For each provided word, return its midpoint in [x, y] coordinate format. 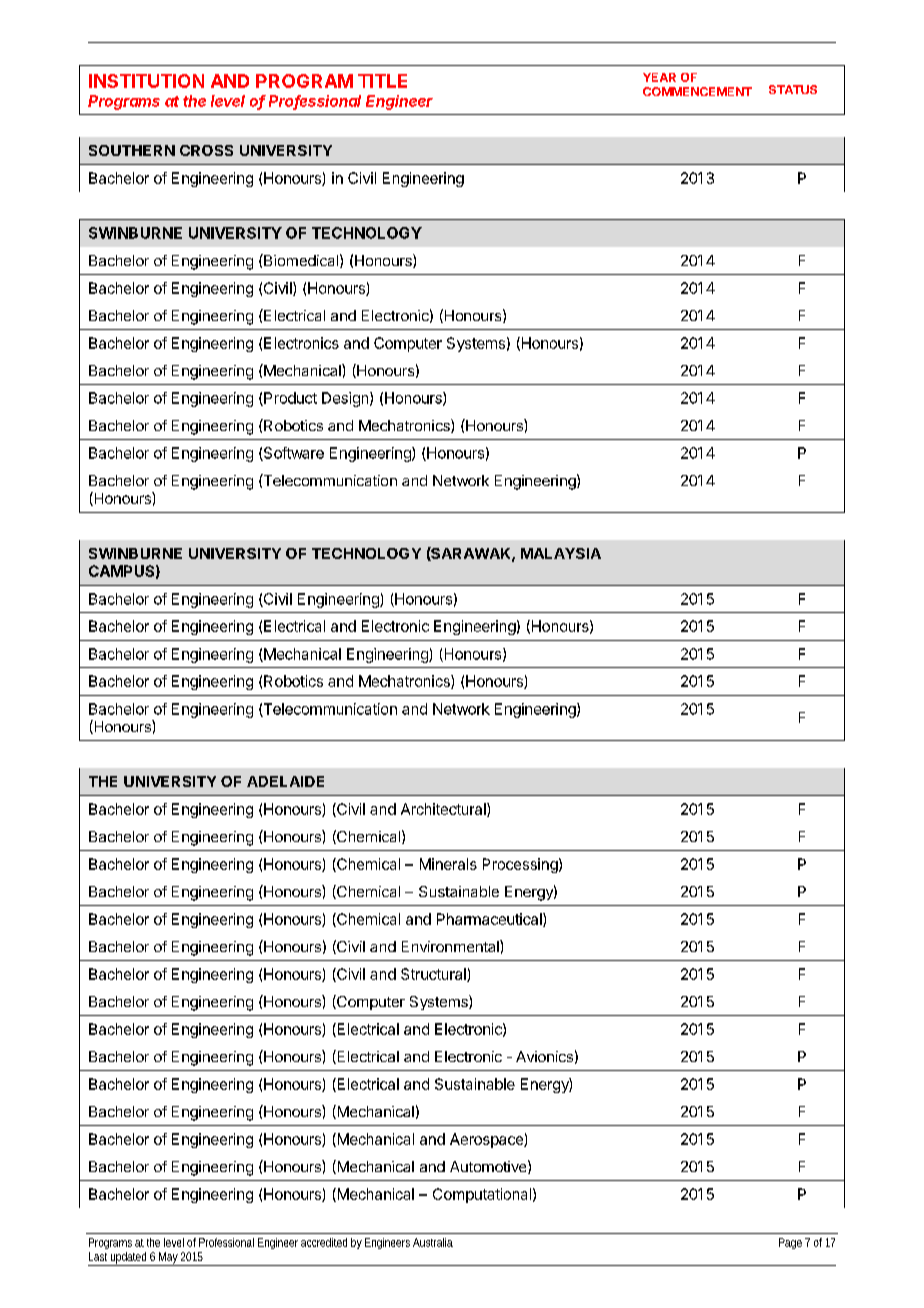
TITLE [382, 81]
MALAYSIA [561, 553]
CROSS [206, 150]
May [168, 1259]
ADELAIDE [285, 781]
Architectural [444, 810]
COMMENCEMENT [697, 91]
